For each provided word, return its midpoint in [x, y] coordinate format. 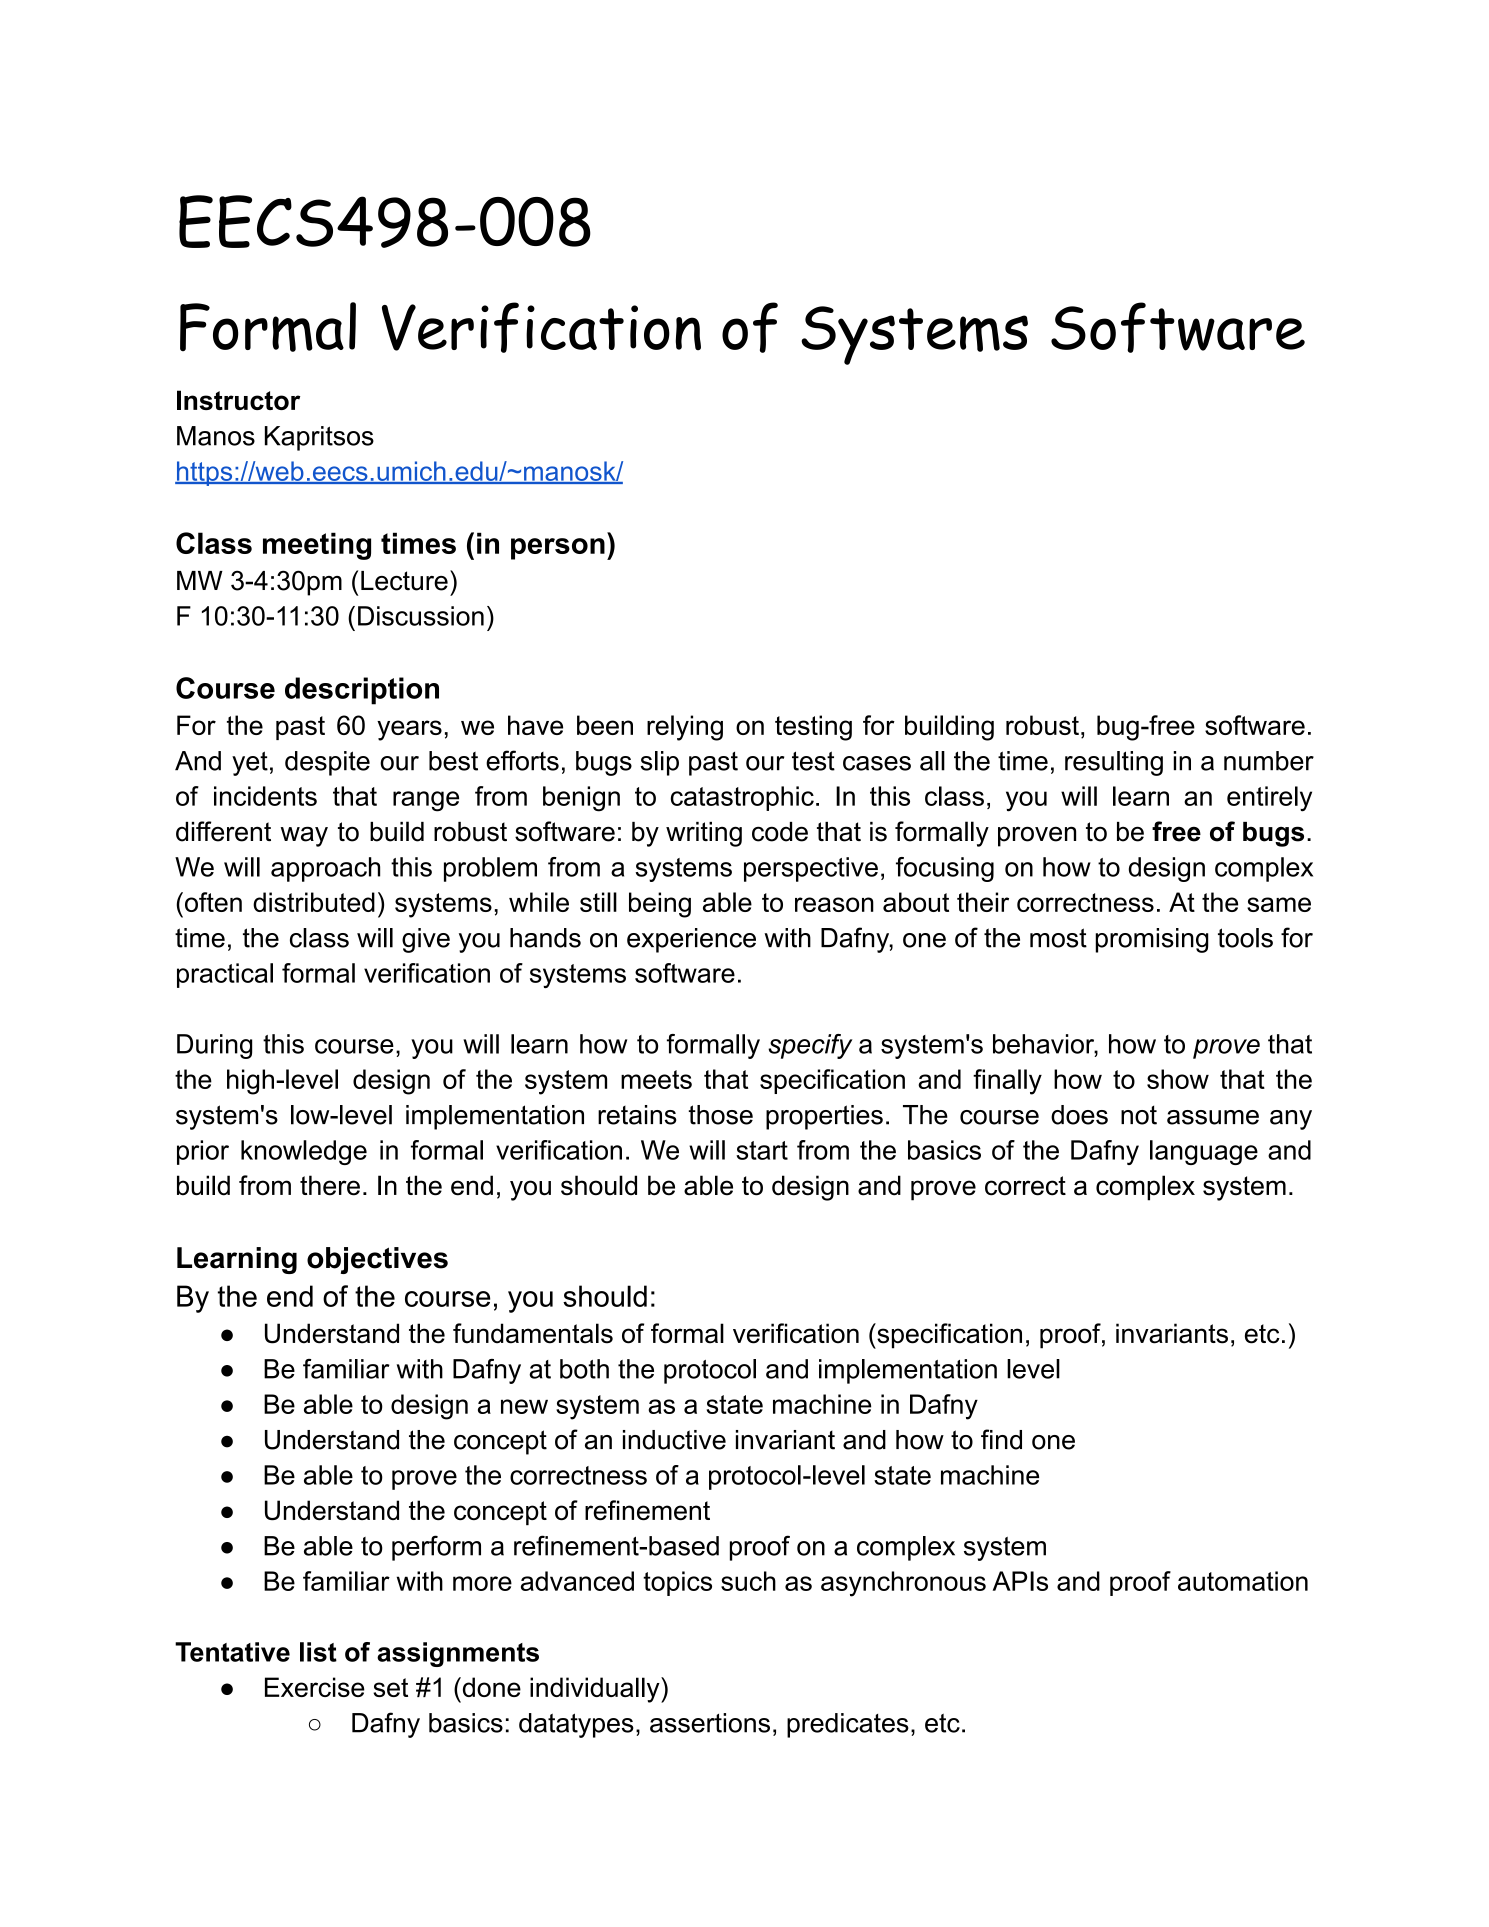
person [558, 549]
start [762, 1150]
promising [1152, 940]
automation [1243, 1581]
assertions [710, 1723]
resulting [1114, 763]
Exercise [315, 1687]
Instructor [238, 400]
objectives [377, 1260]
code [780, 832]
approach [325, 869]
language [1204, 1152]
